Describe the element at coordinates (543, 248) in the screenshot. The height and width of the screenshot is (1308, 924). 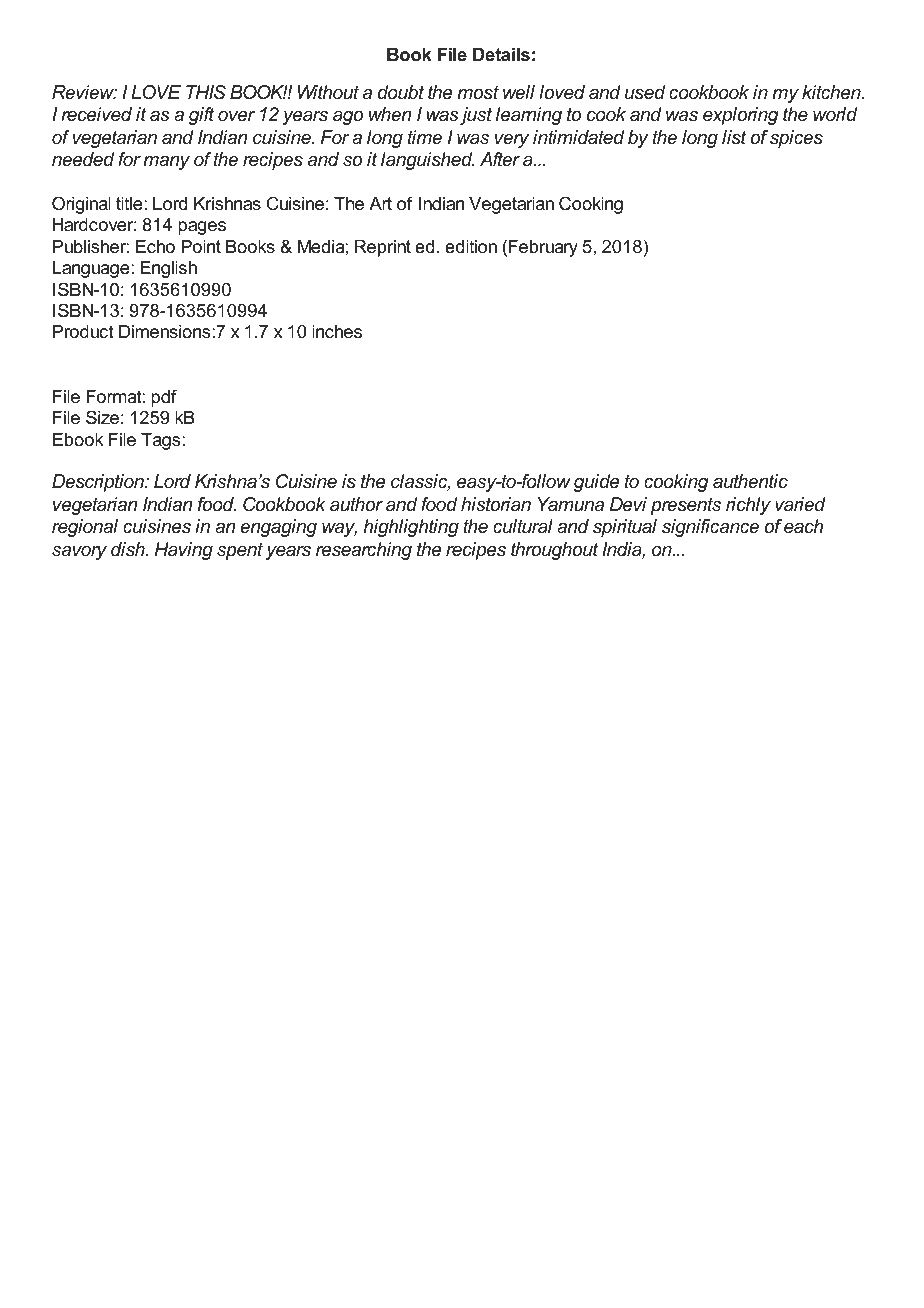
I see `February` at that location.
